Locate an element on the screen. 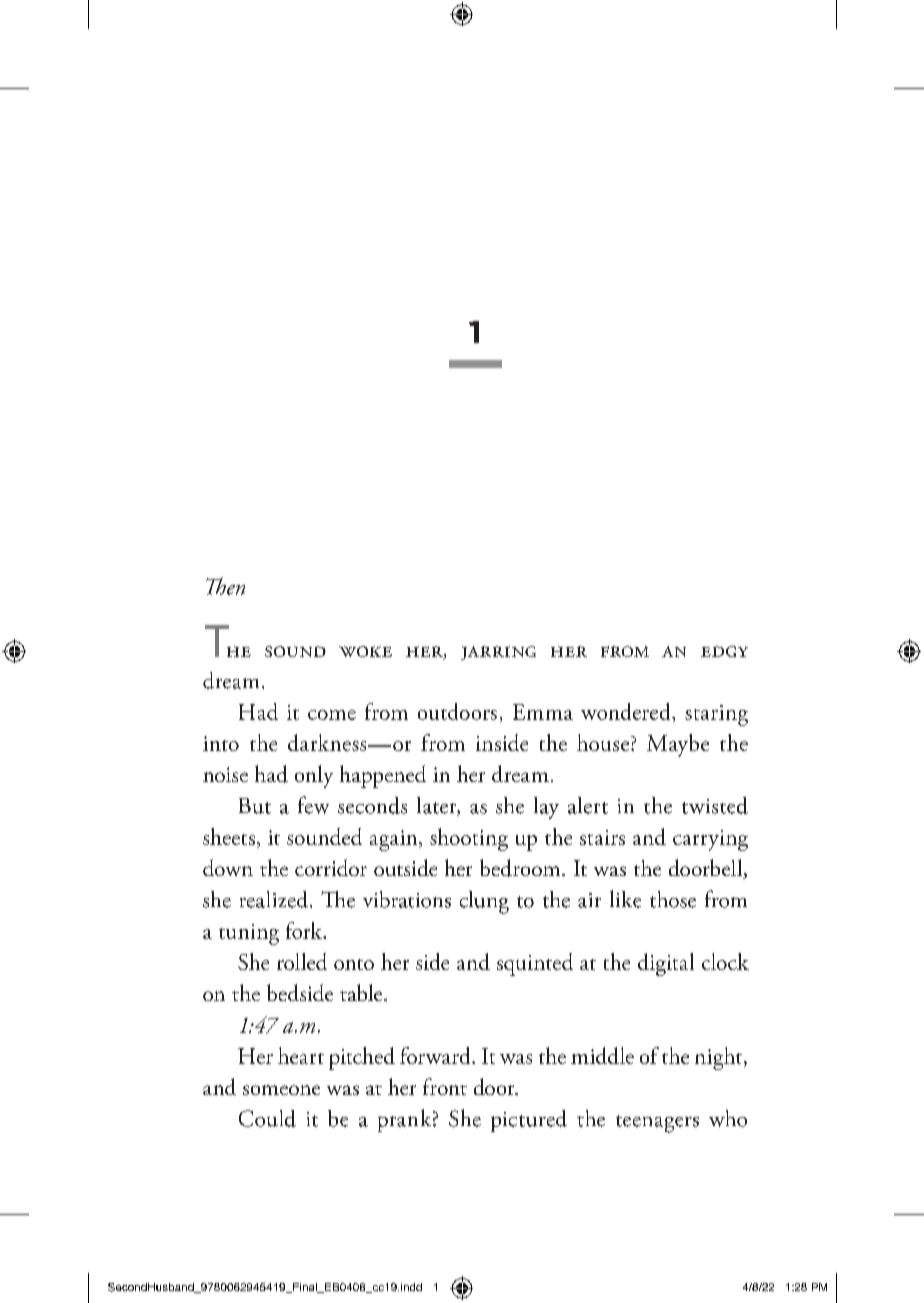  Emma is located at coordinates (543, 712).
